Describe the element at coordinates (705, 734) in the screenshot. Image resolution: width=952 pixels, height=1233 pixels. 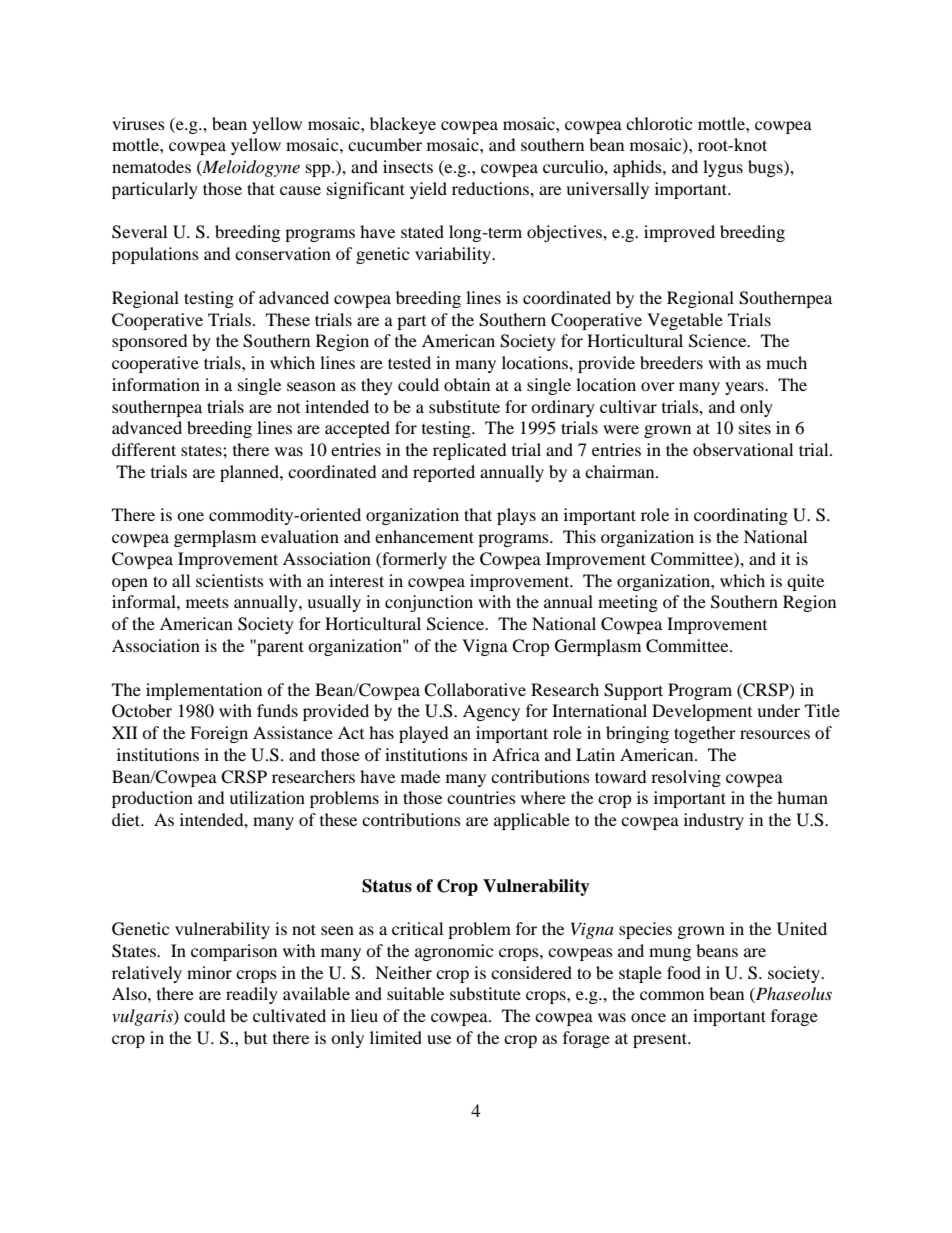
I see `together` at that location.
